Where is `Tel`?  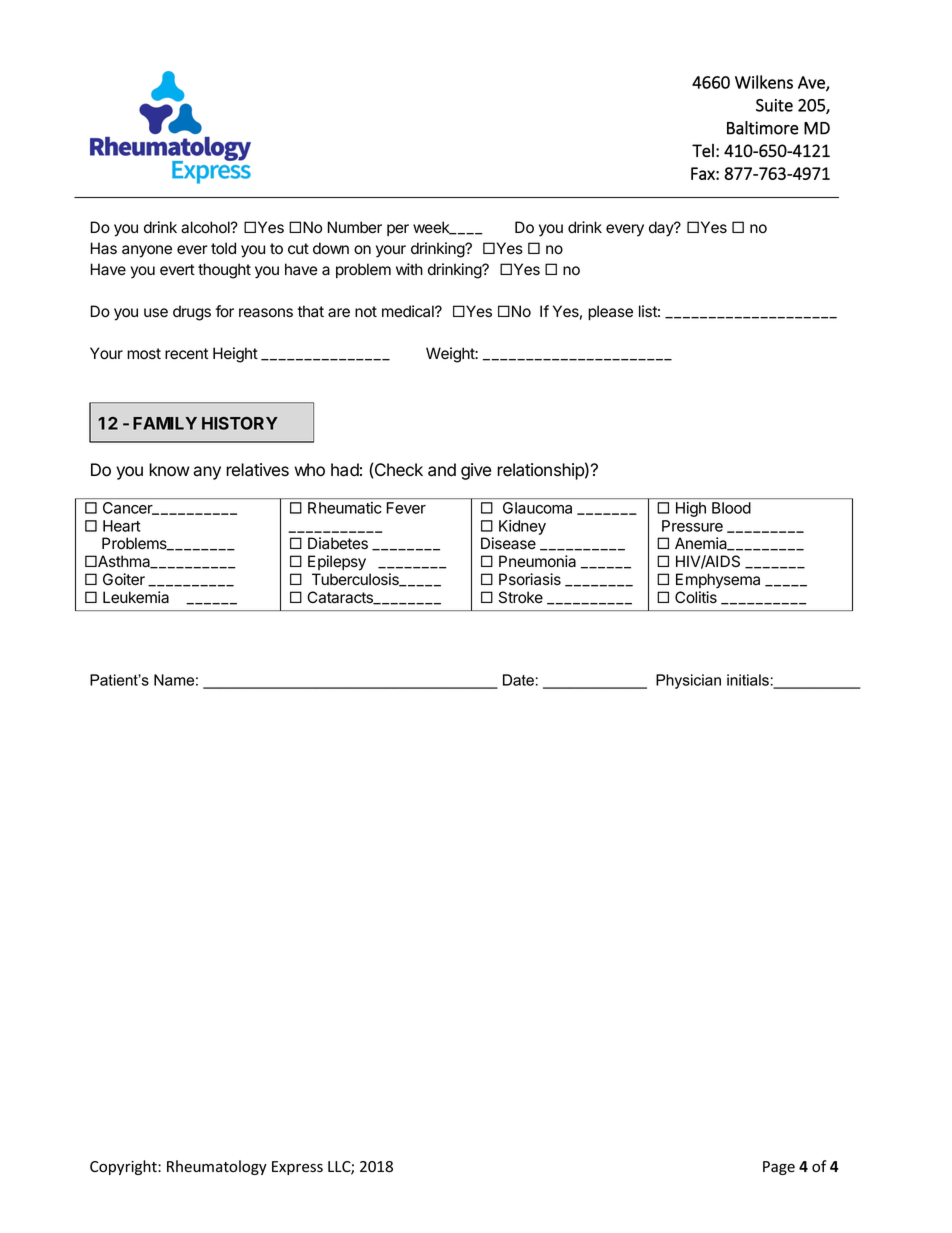
Tel is located at coordinates (703, 151).
